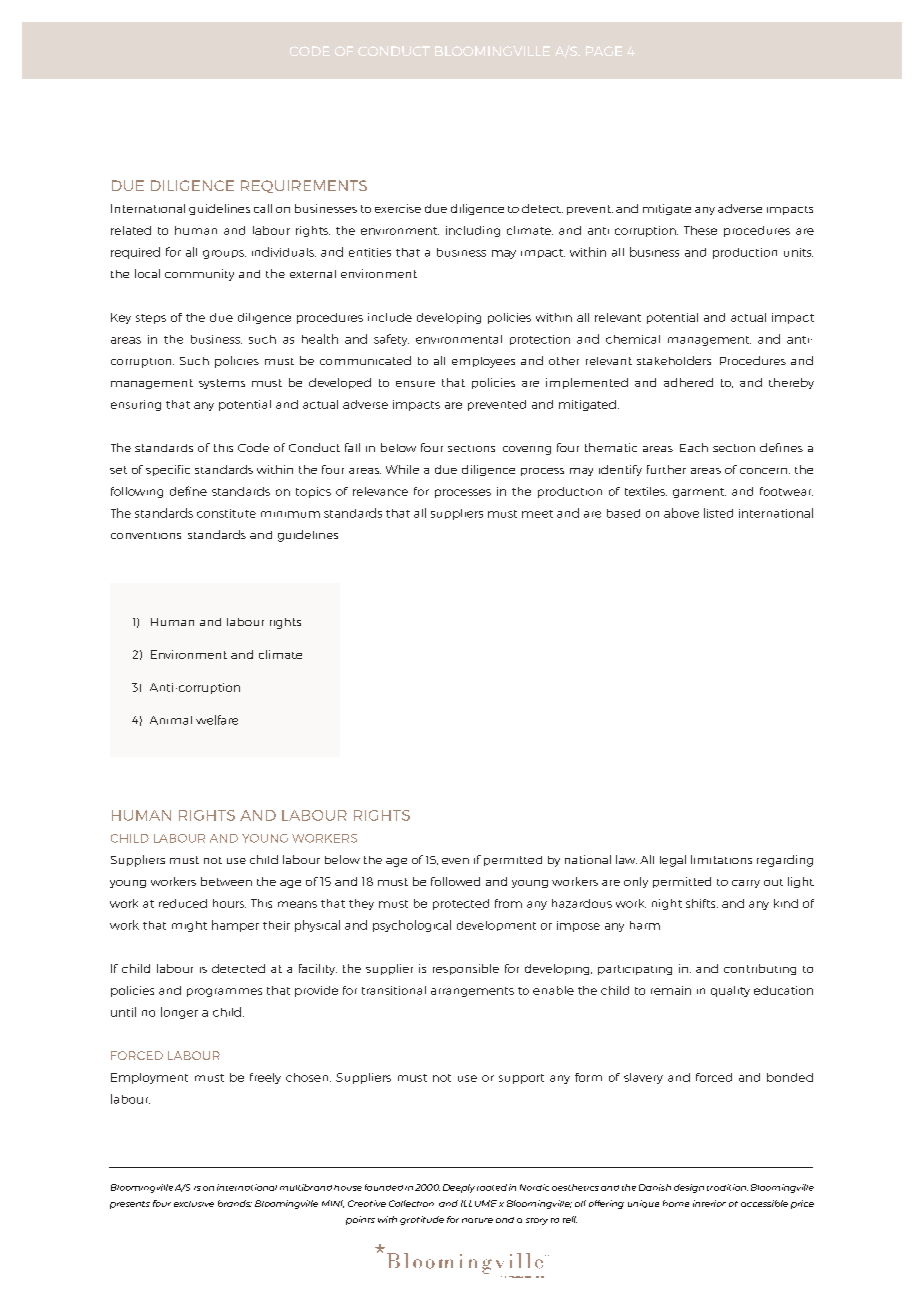 Image resolution: width=924 pixels, height=1308 pixels. Describe the element at coordinates (700, 230) in the screenshot. I see `These` at that location.
